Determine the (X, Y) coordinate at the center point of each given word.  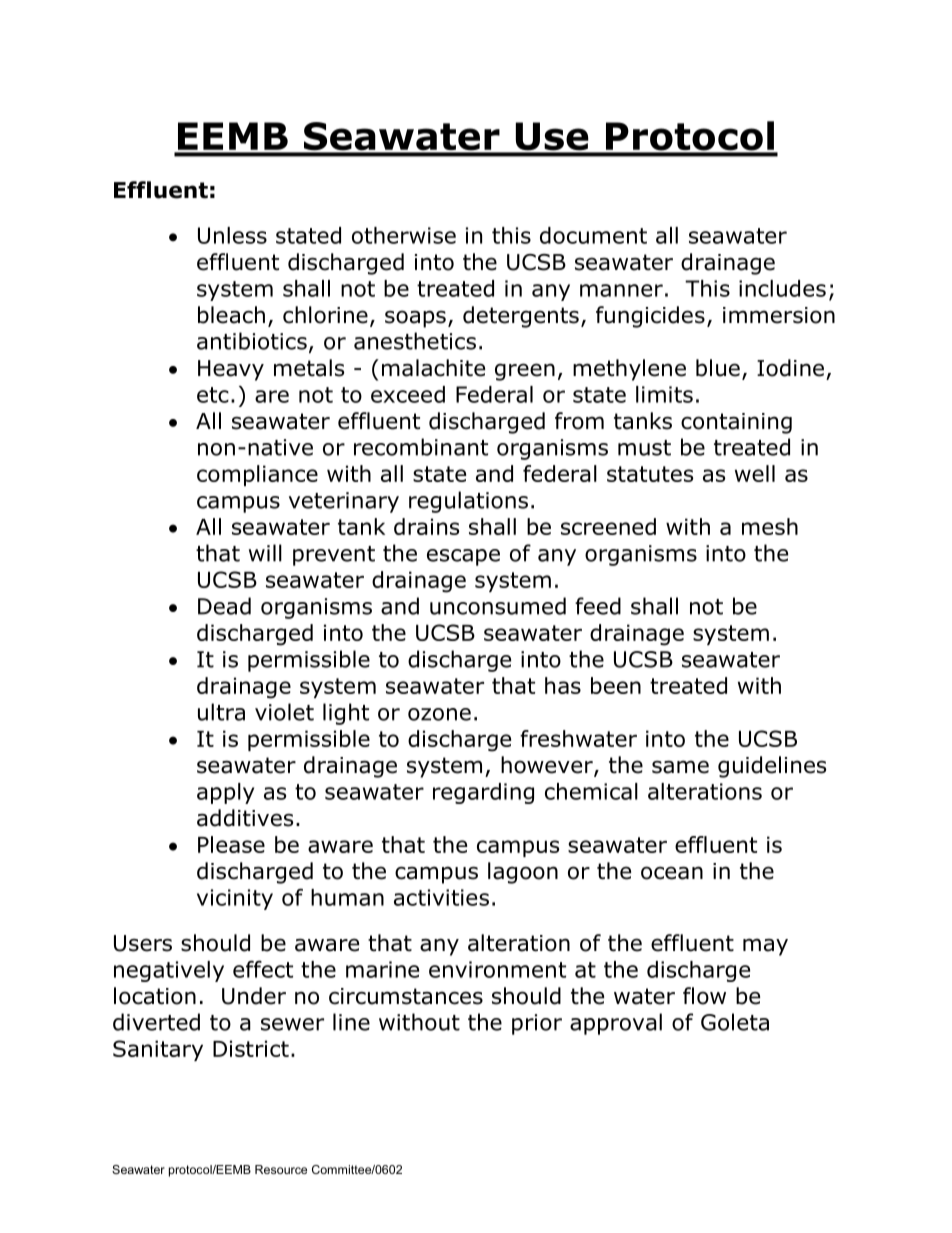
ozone (439, 714)
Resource (281, 1169)
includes (782, 288)
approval (616, 1024)
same (680, 767)
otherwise (404, 235)
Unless (232, 235)
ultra (221, 712)
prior (537, 1024)
